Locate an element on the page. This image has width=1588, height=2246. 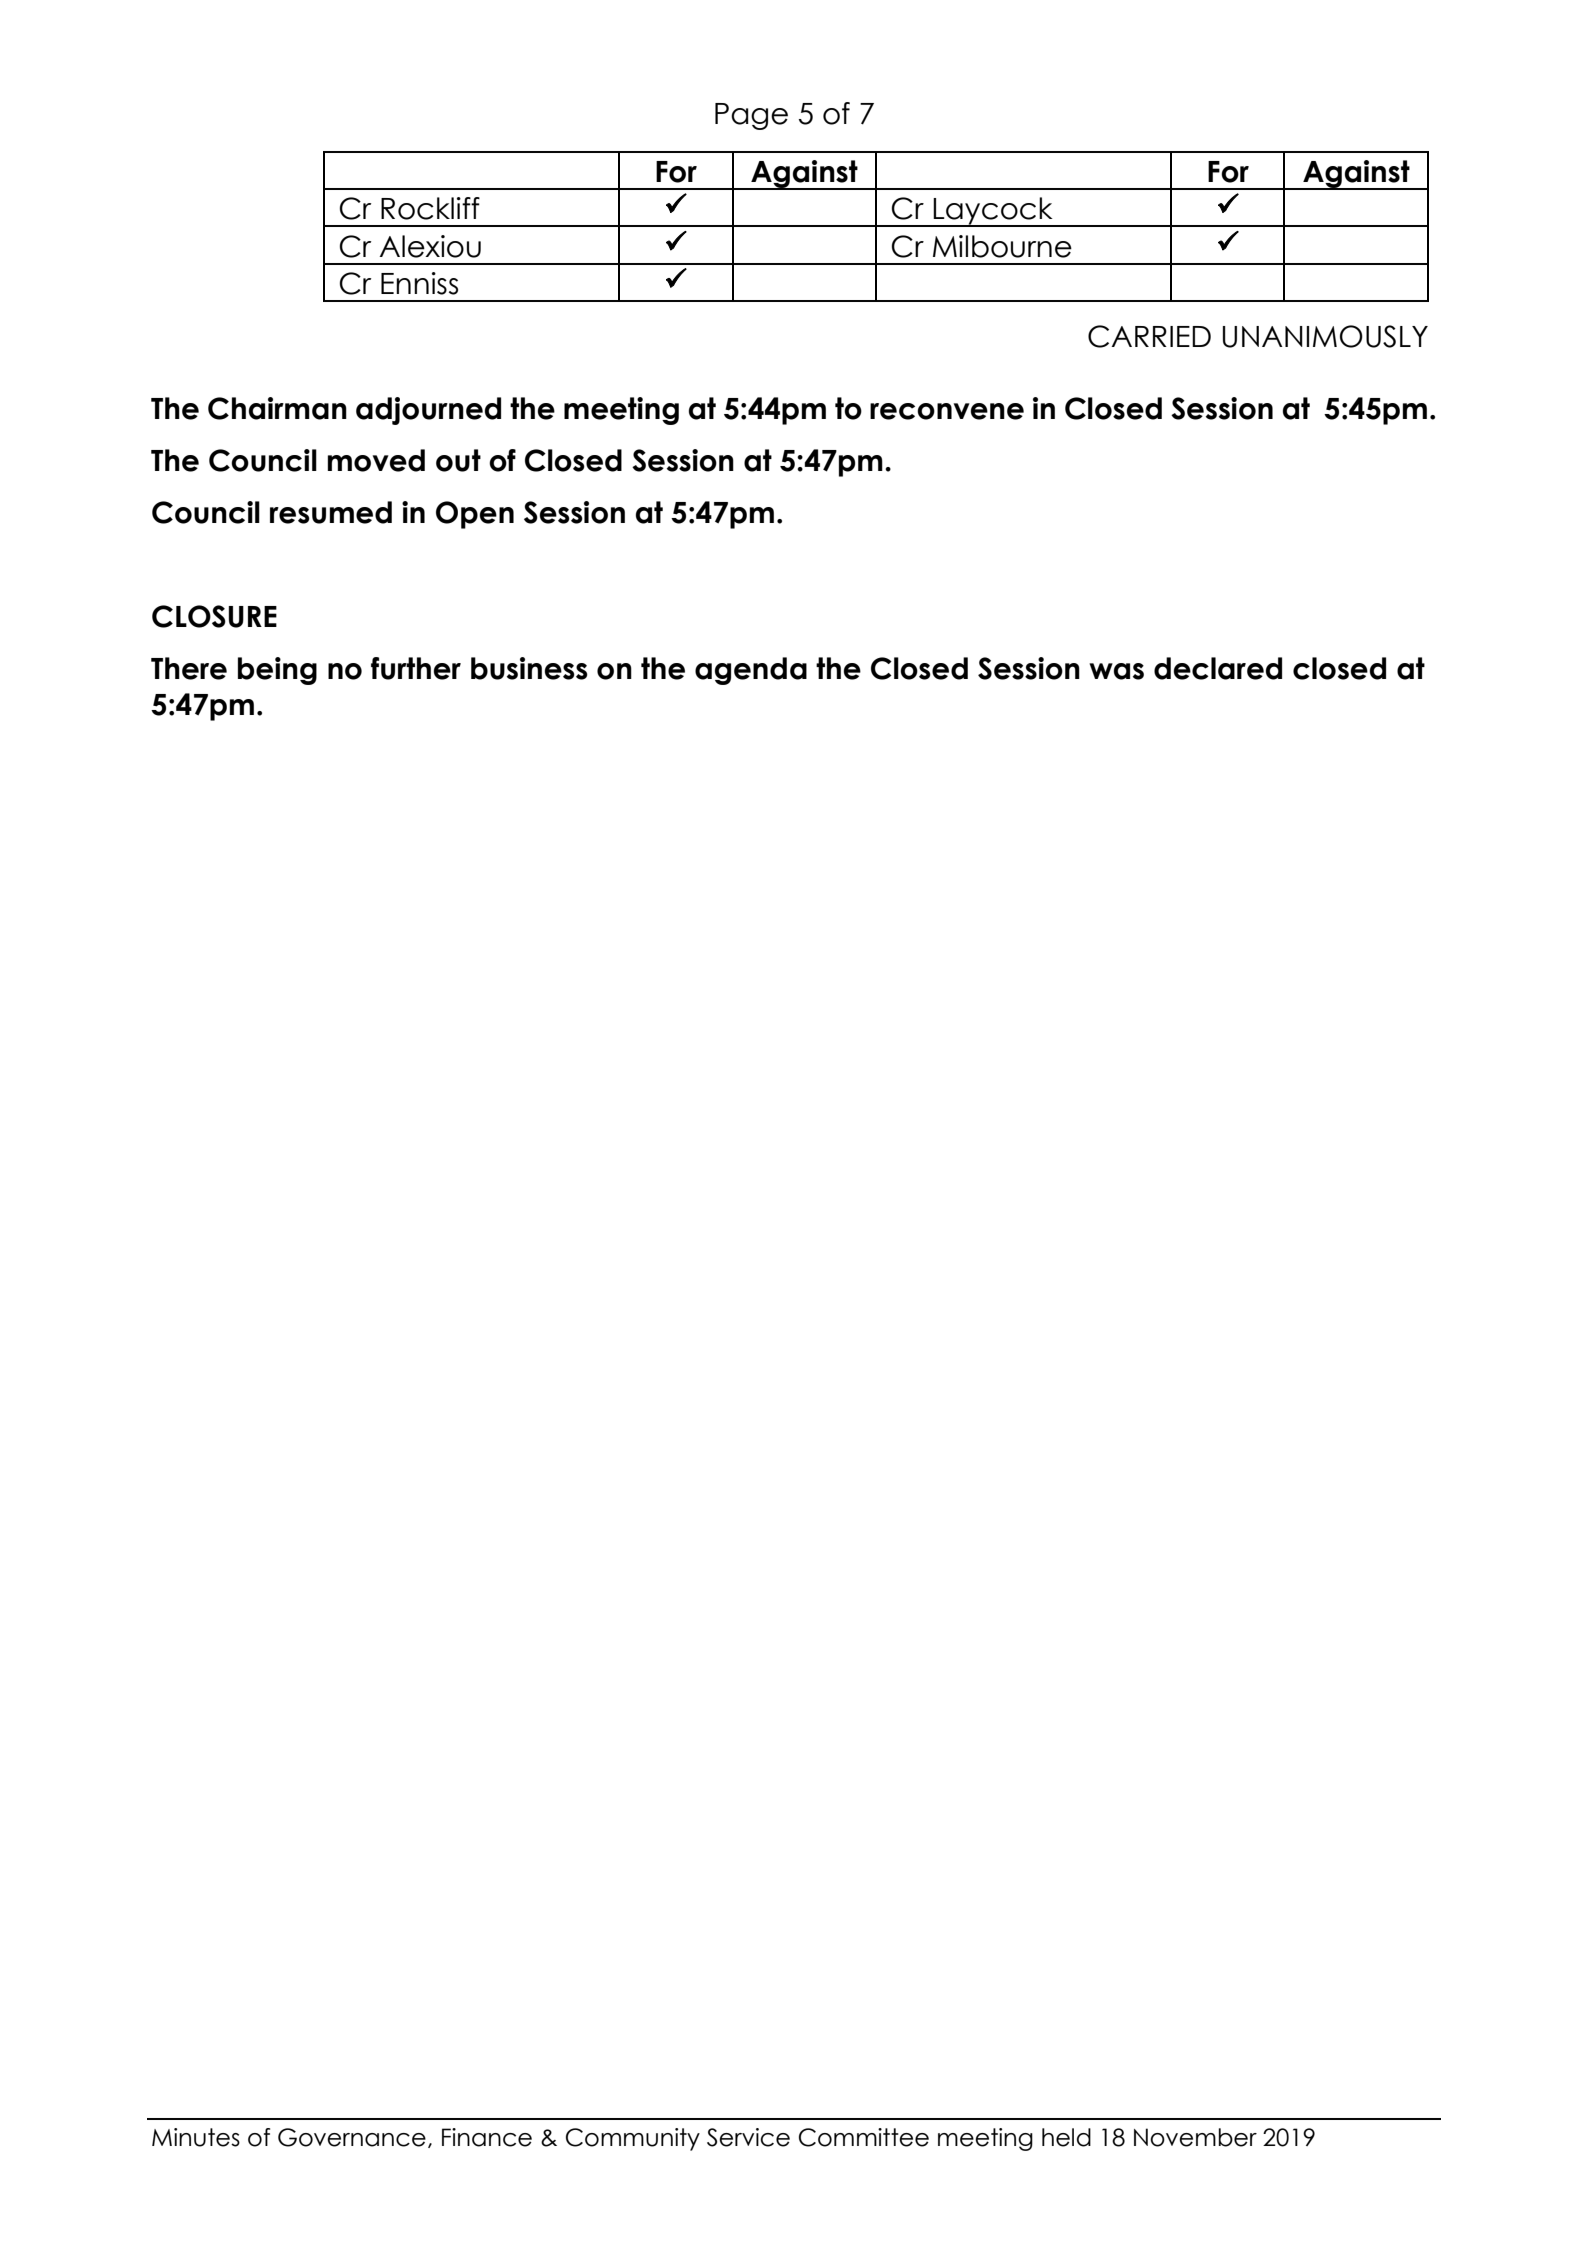
declared is located at coordinates (1218, 668).
